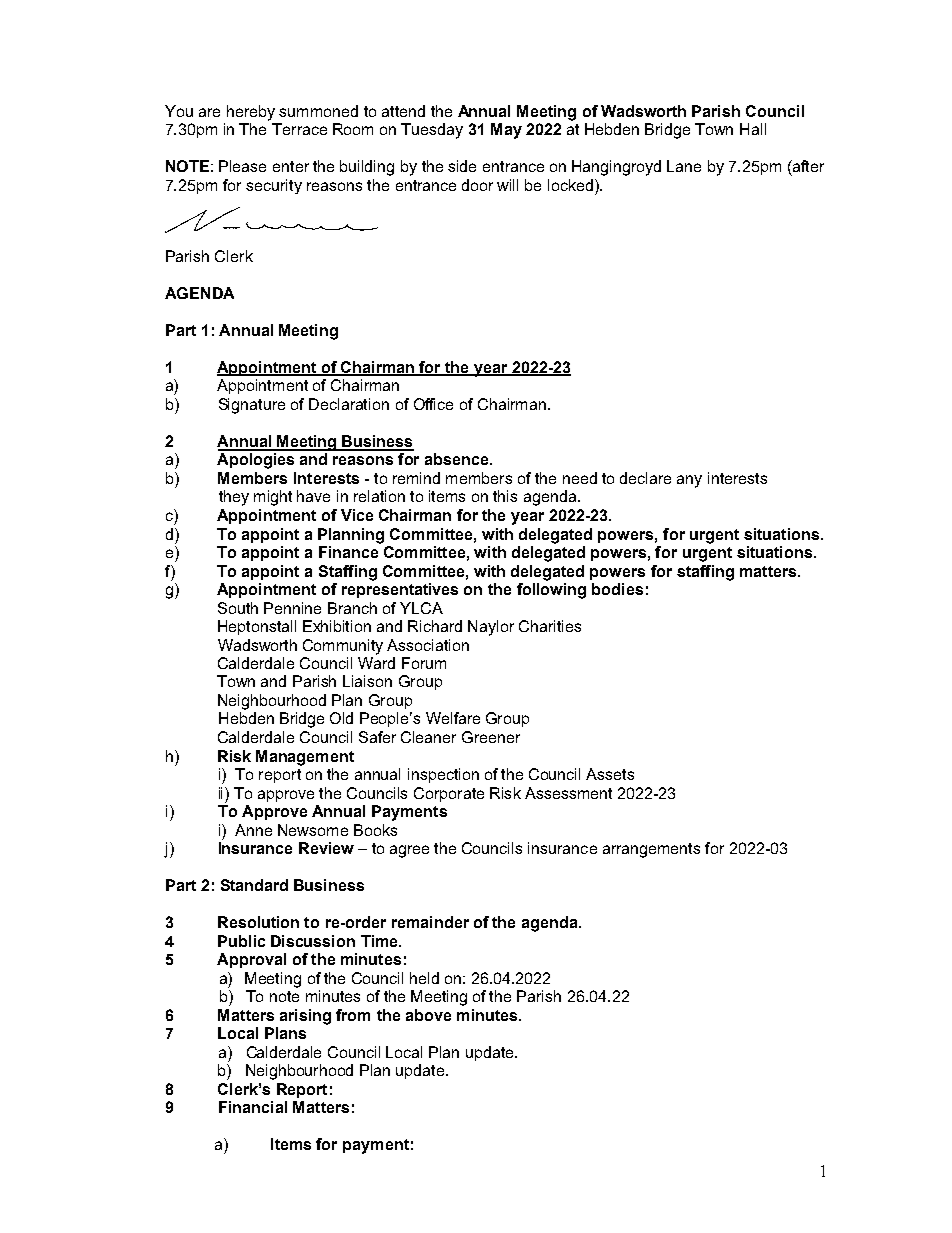  I want to click on Standard, so click(254, 885).
